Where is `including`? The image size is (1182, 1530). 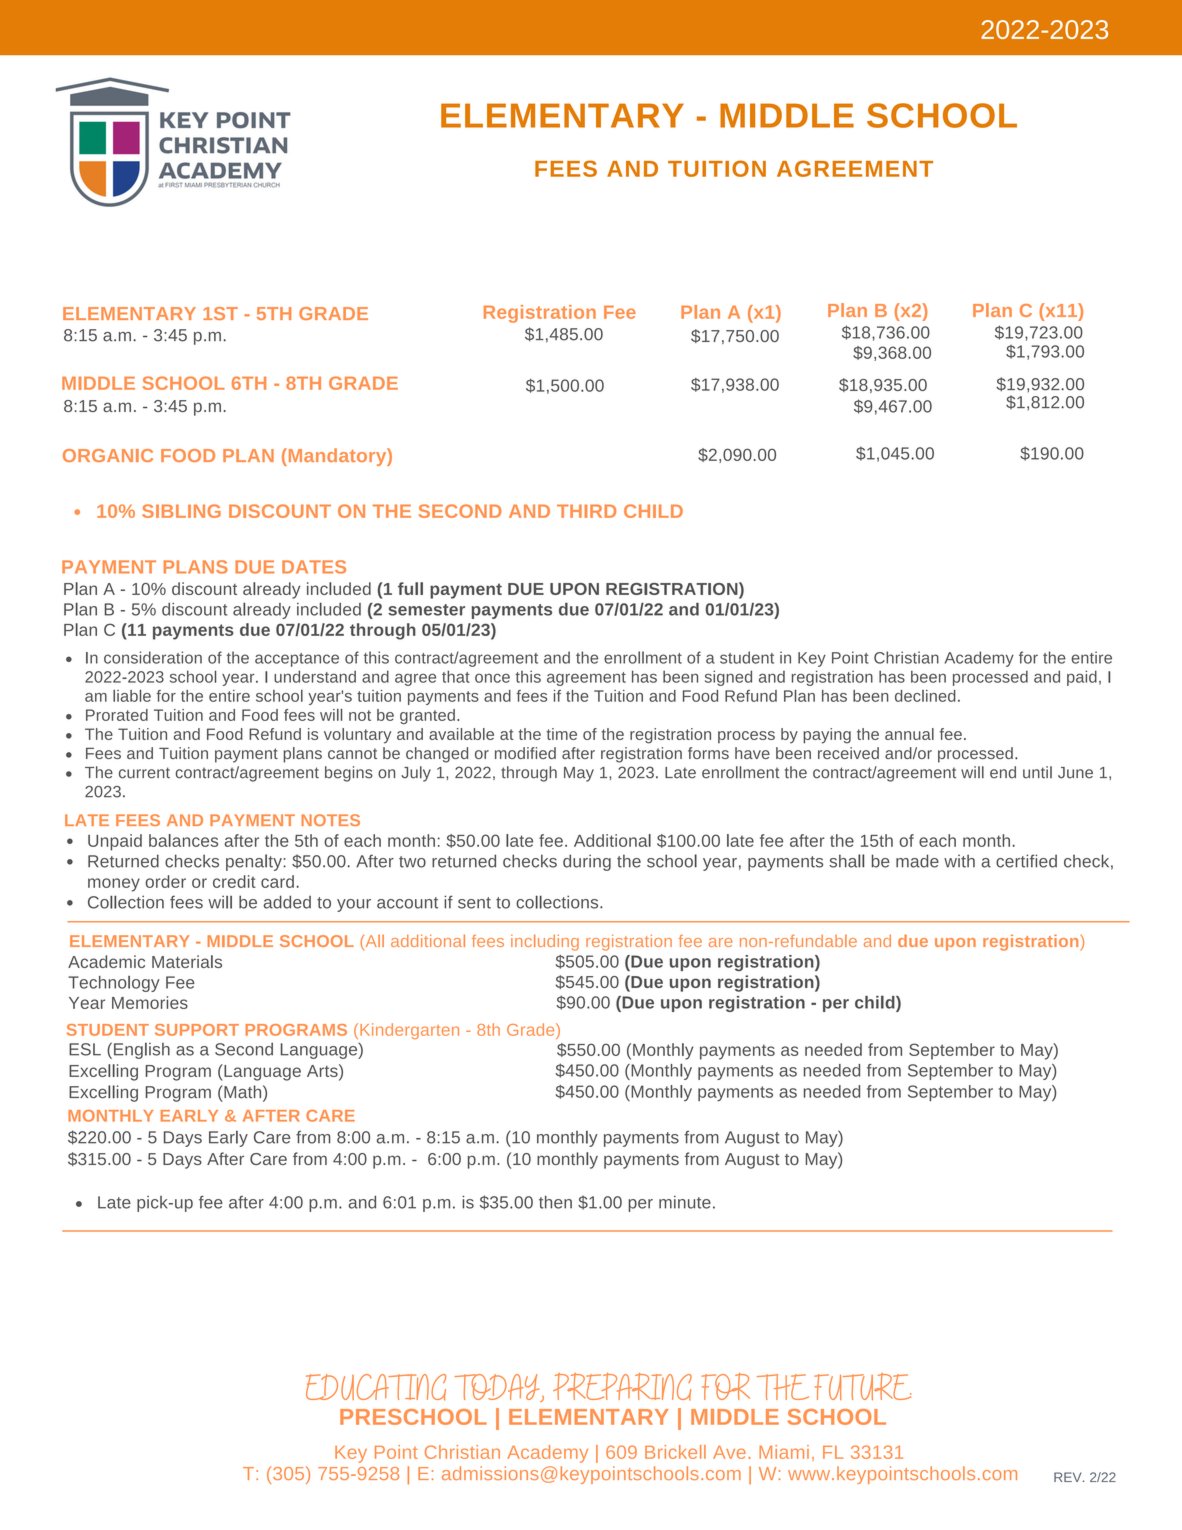 including is located at coordinates (545, 942).
